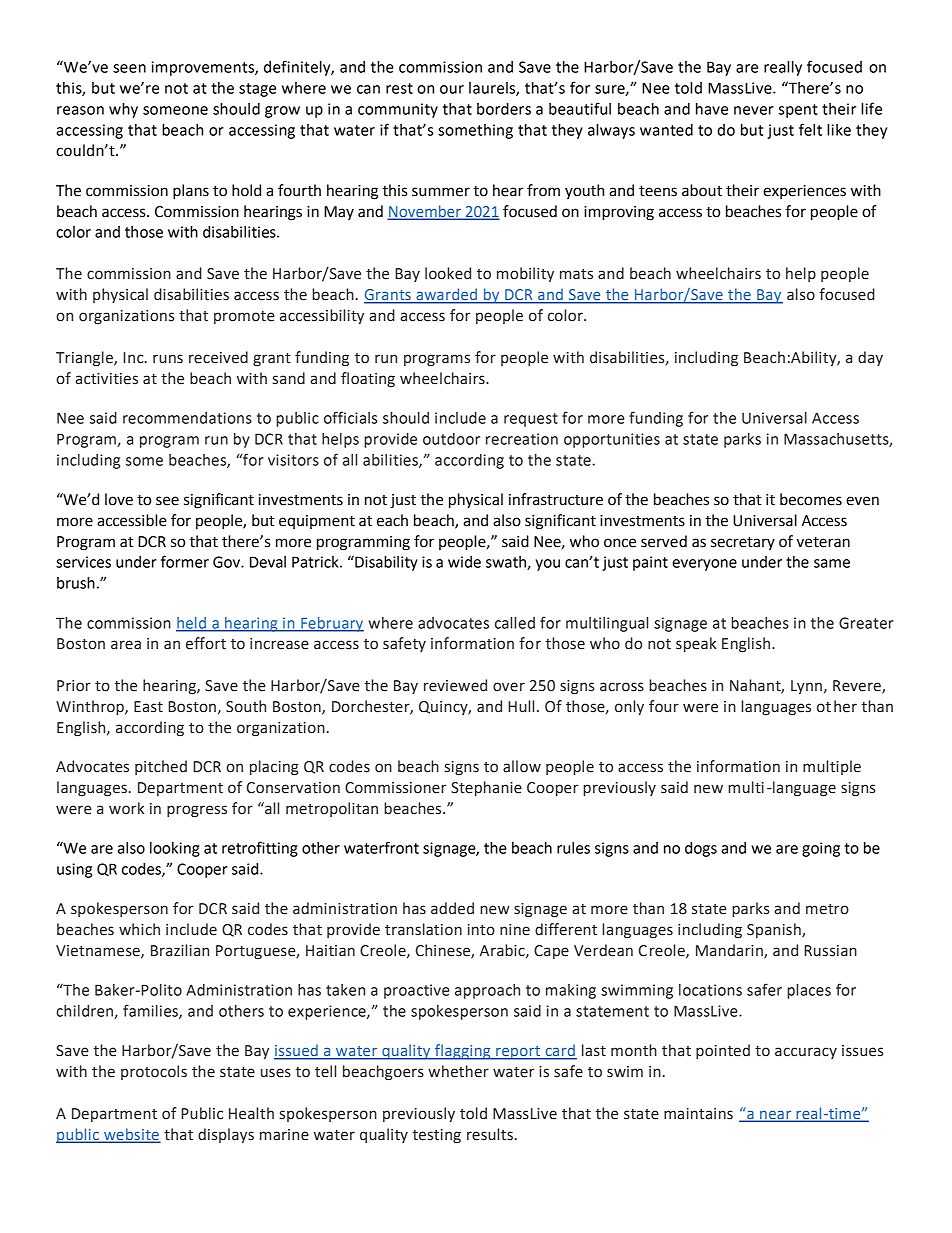 Image resolution: width=952 pixels, height=1233 pixels. Describe the element at coordinates (754, 110) in the screenshot. I see `never` at that location.
